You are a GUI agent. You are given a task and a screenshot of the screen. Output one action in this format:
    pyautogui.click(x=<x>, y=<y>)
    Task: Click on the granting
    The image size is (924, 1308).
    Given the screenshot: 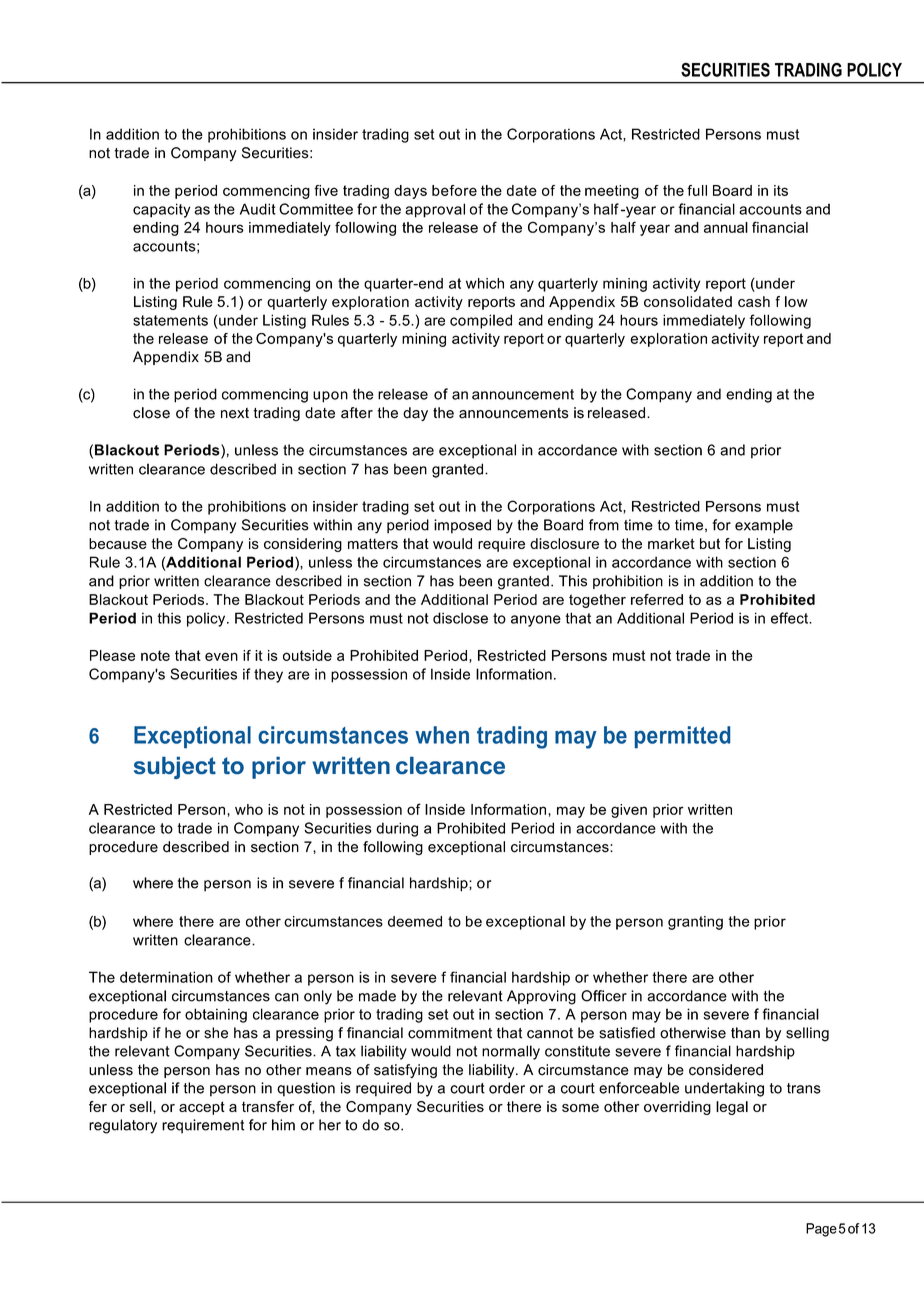 What is the action you would take?
    pyautogui.click(x=695, y=923)
